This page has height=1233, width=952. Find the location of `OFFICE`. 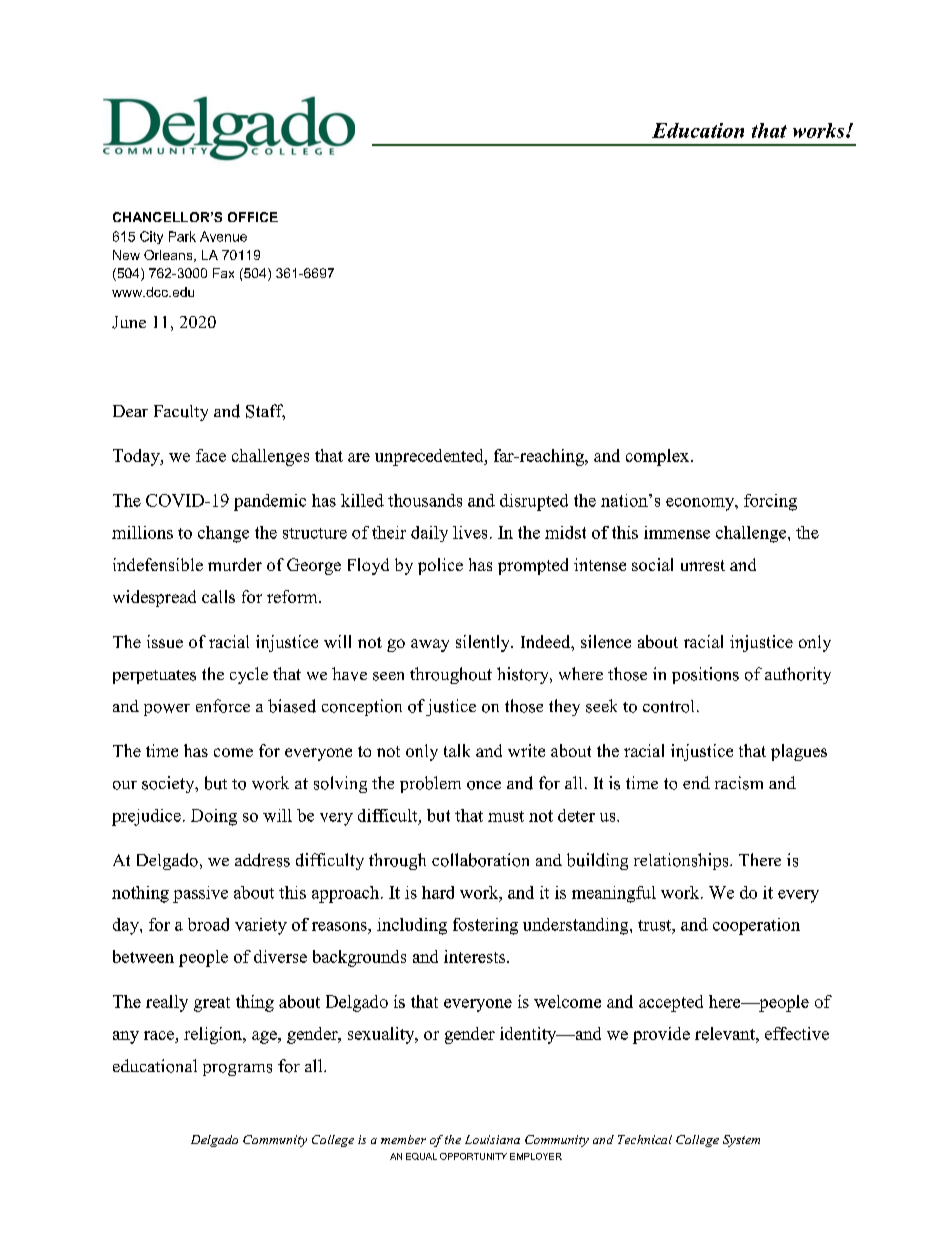

OFFICE is located at coordinates (253, 217).
